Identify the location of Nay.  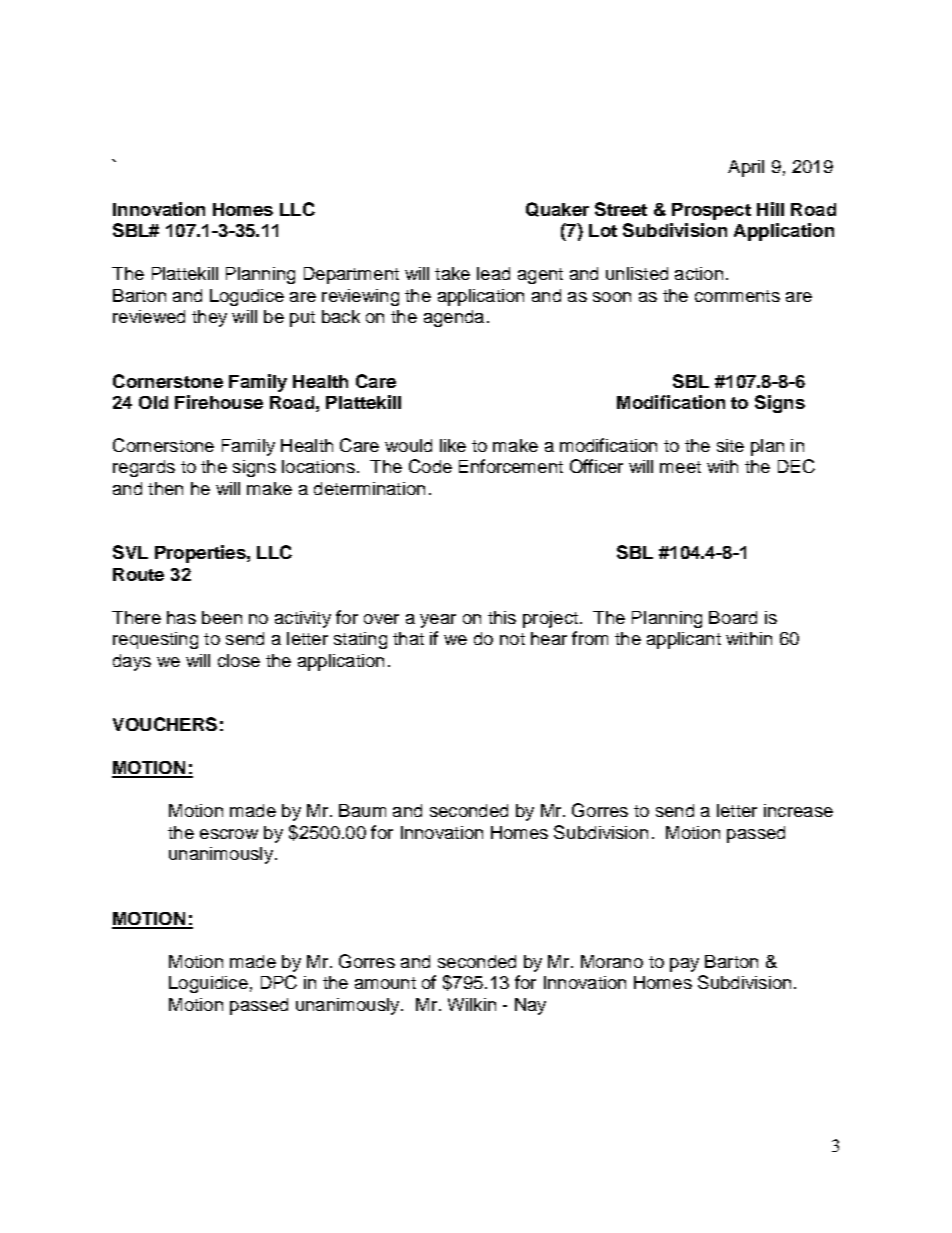
(530, 1006).
